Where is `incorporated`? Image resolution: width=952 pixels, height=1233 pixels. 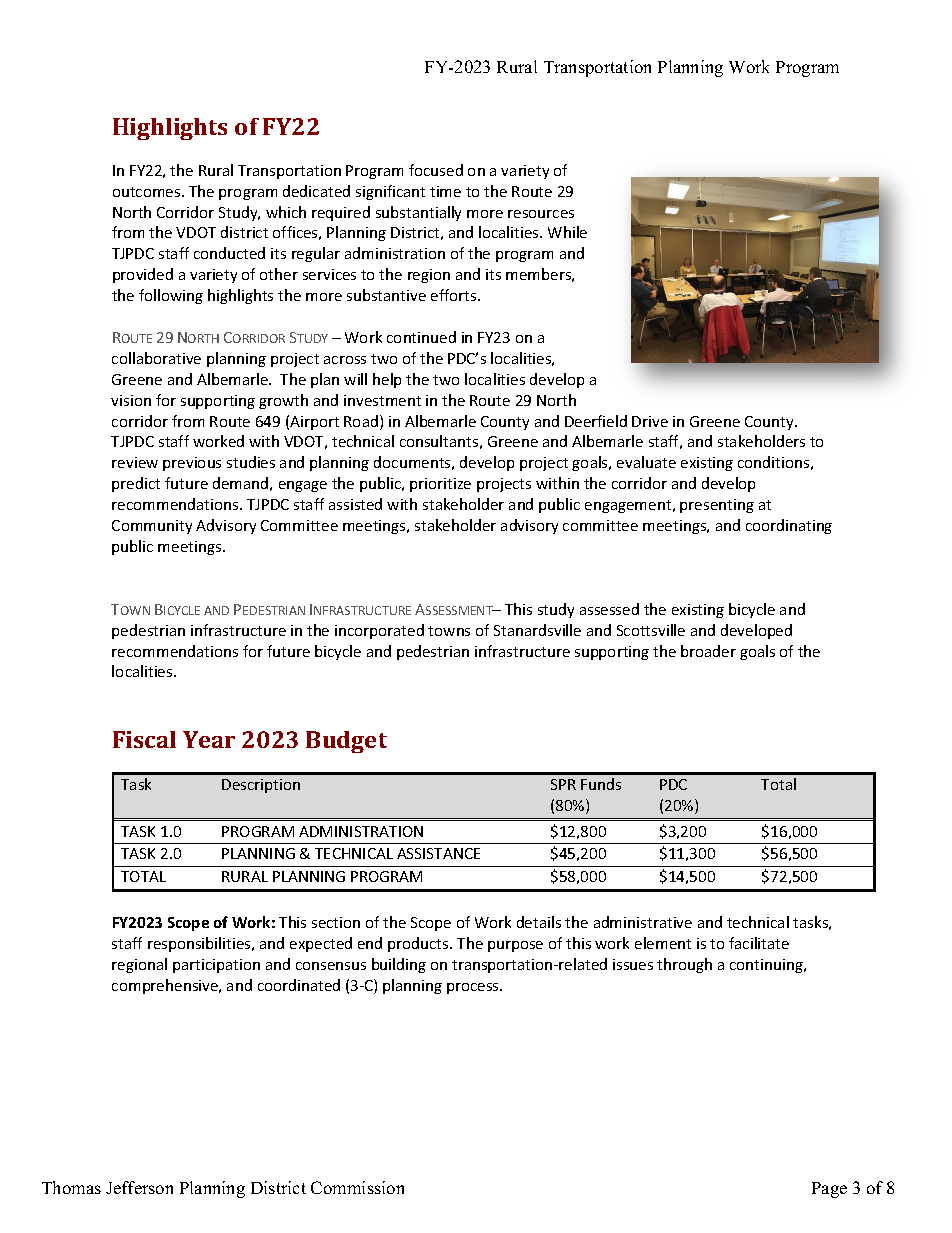
incorporated is located at coordinates (379, 631).
